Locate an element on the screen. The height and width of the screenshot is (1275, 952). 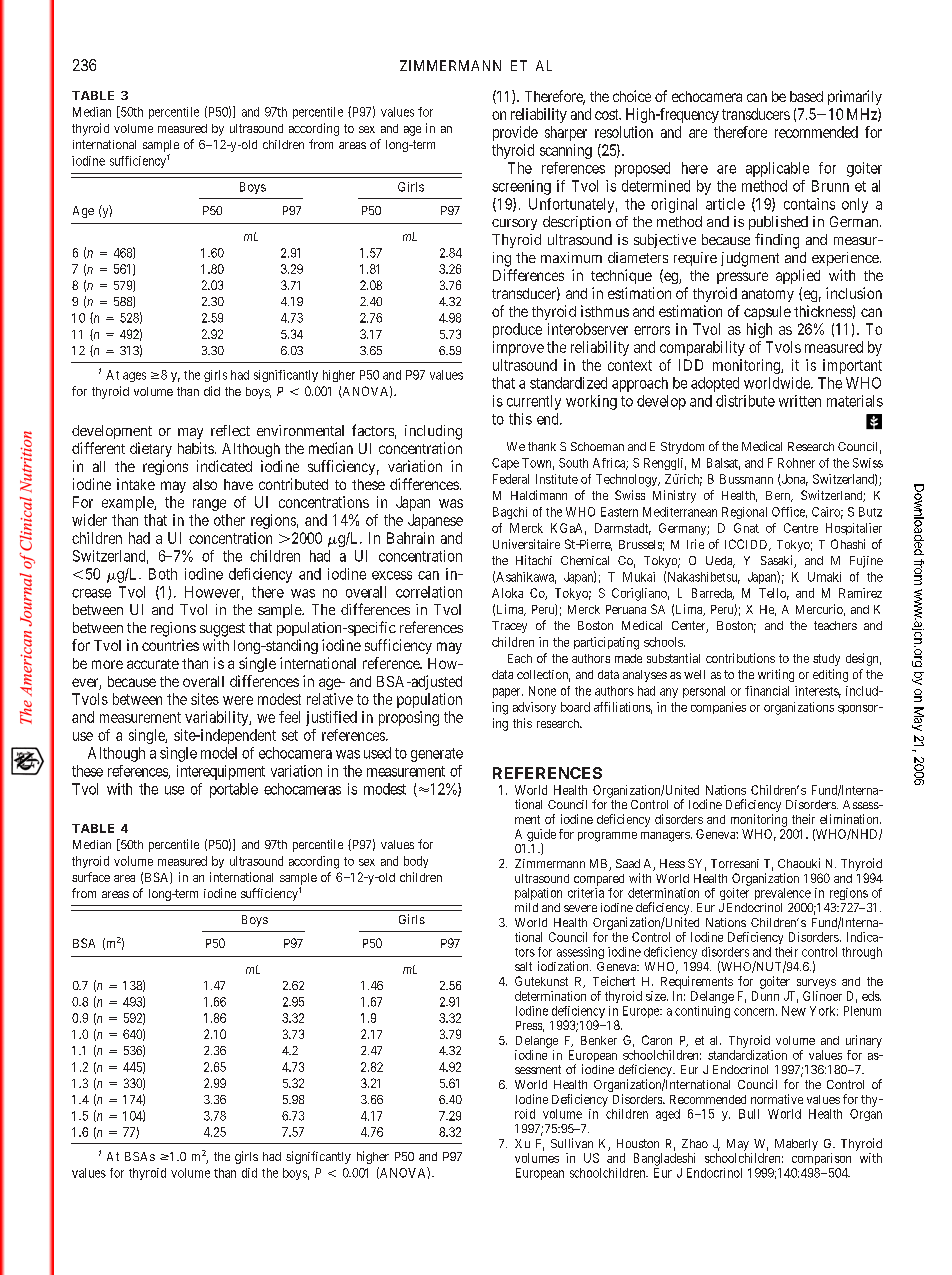
based is located at coordinates (806, 96).
